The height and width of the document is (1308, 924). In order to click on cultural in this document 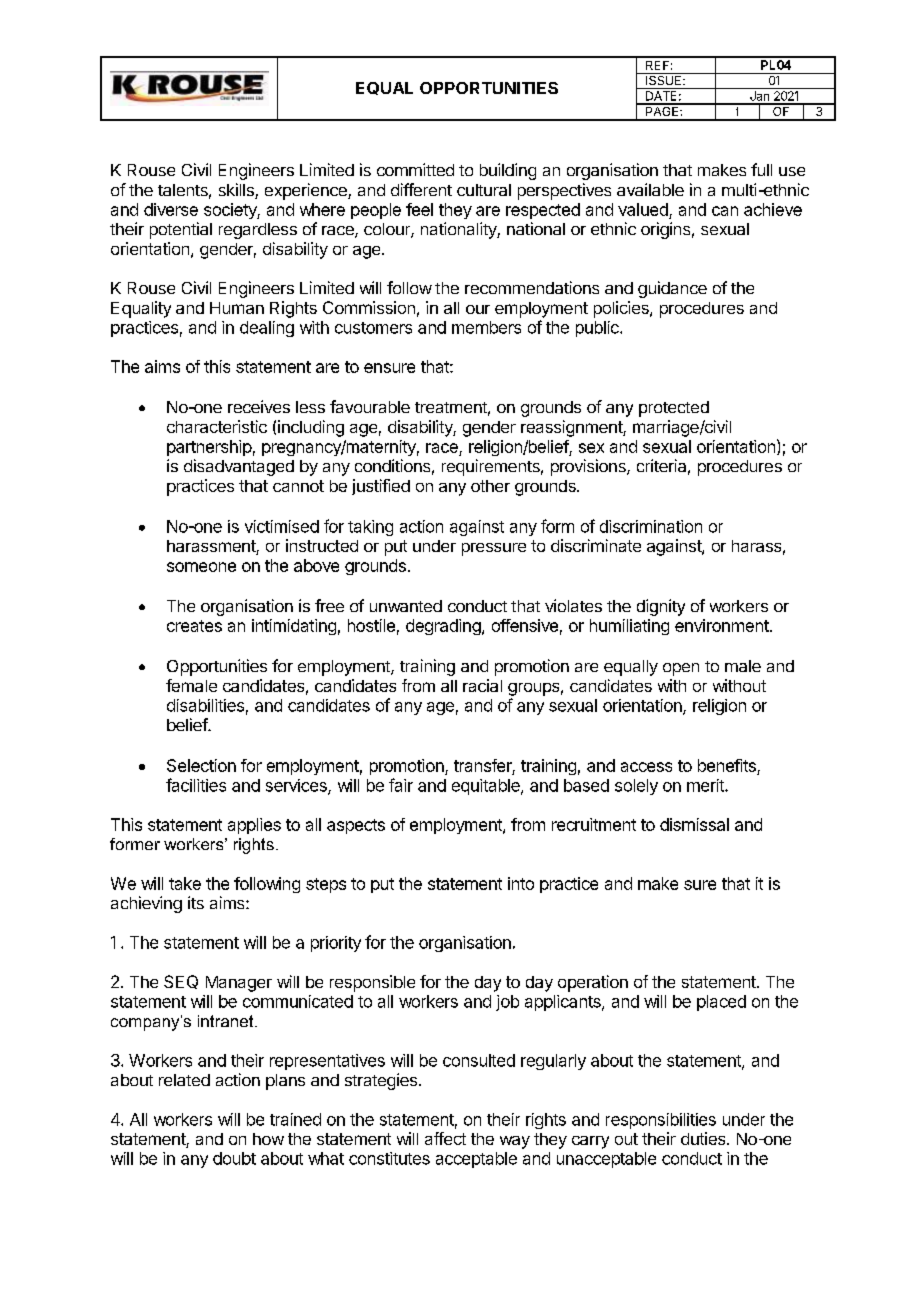, I will do `click(484, 190)`.
